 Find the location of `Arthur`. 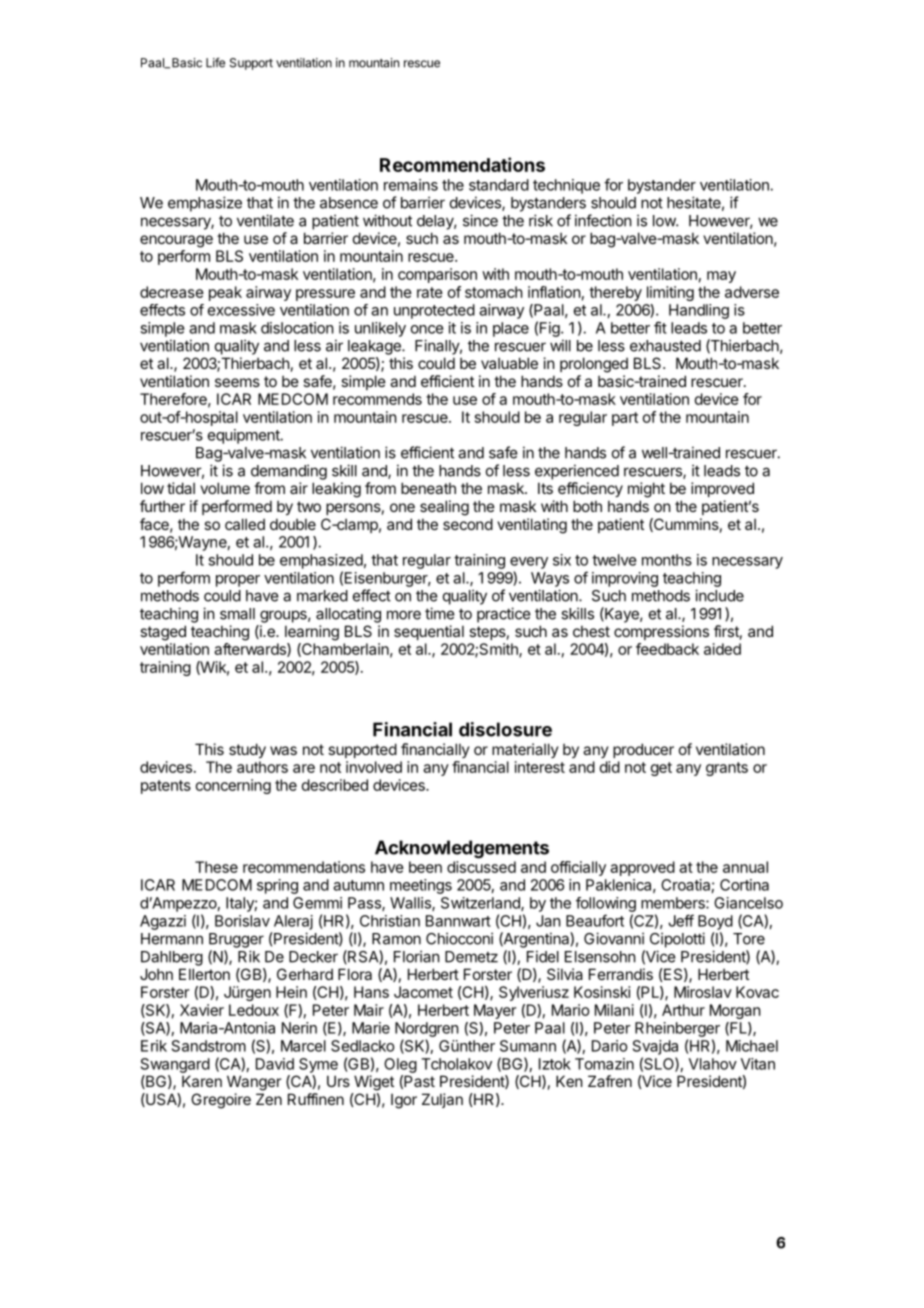

Arthur is located at coordinates (683, 1010).
